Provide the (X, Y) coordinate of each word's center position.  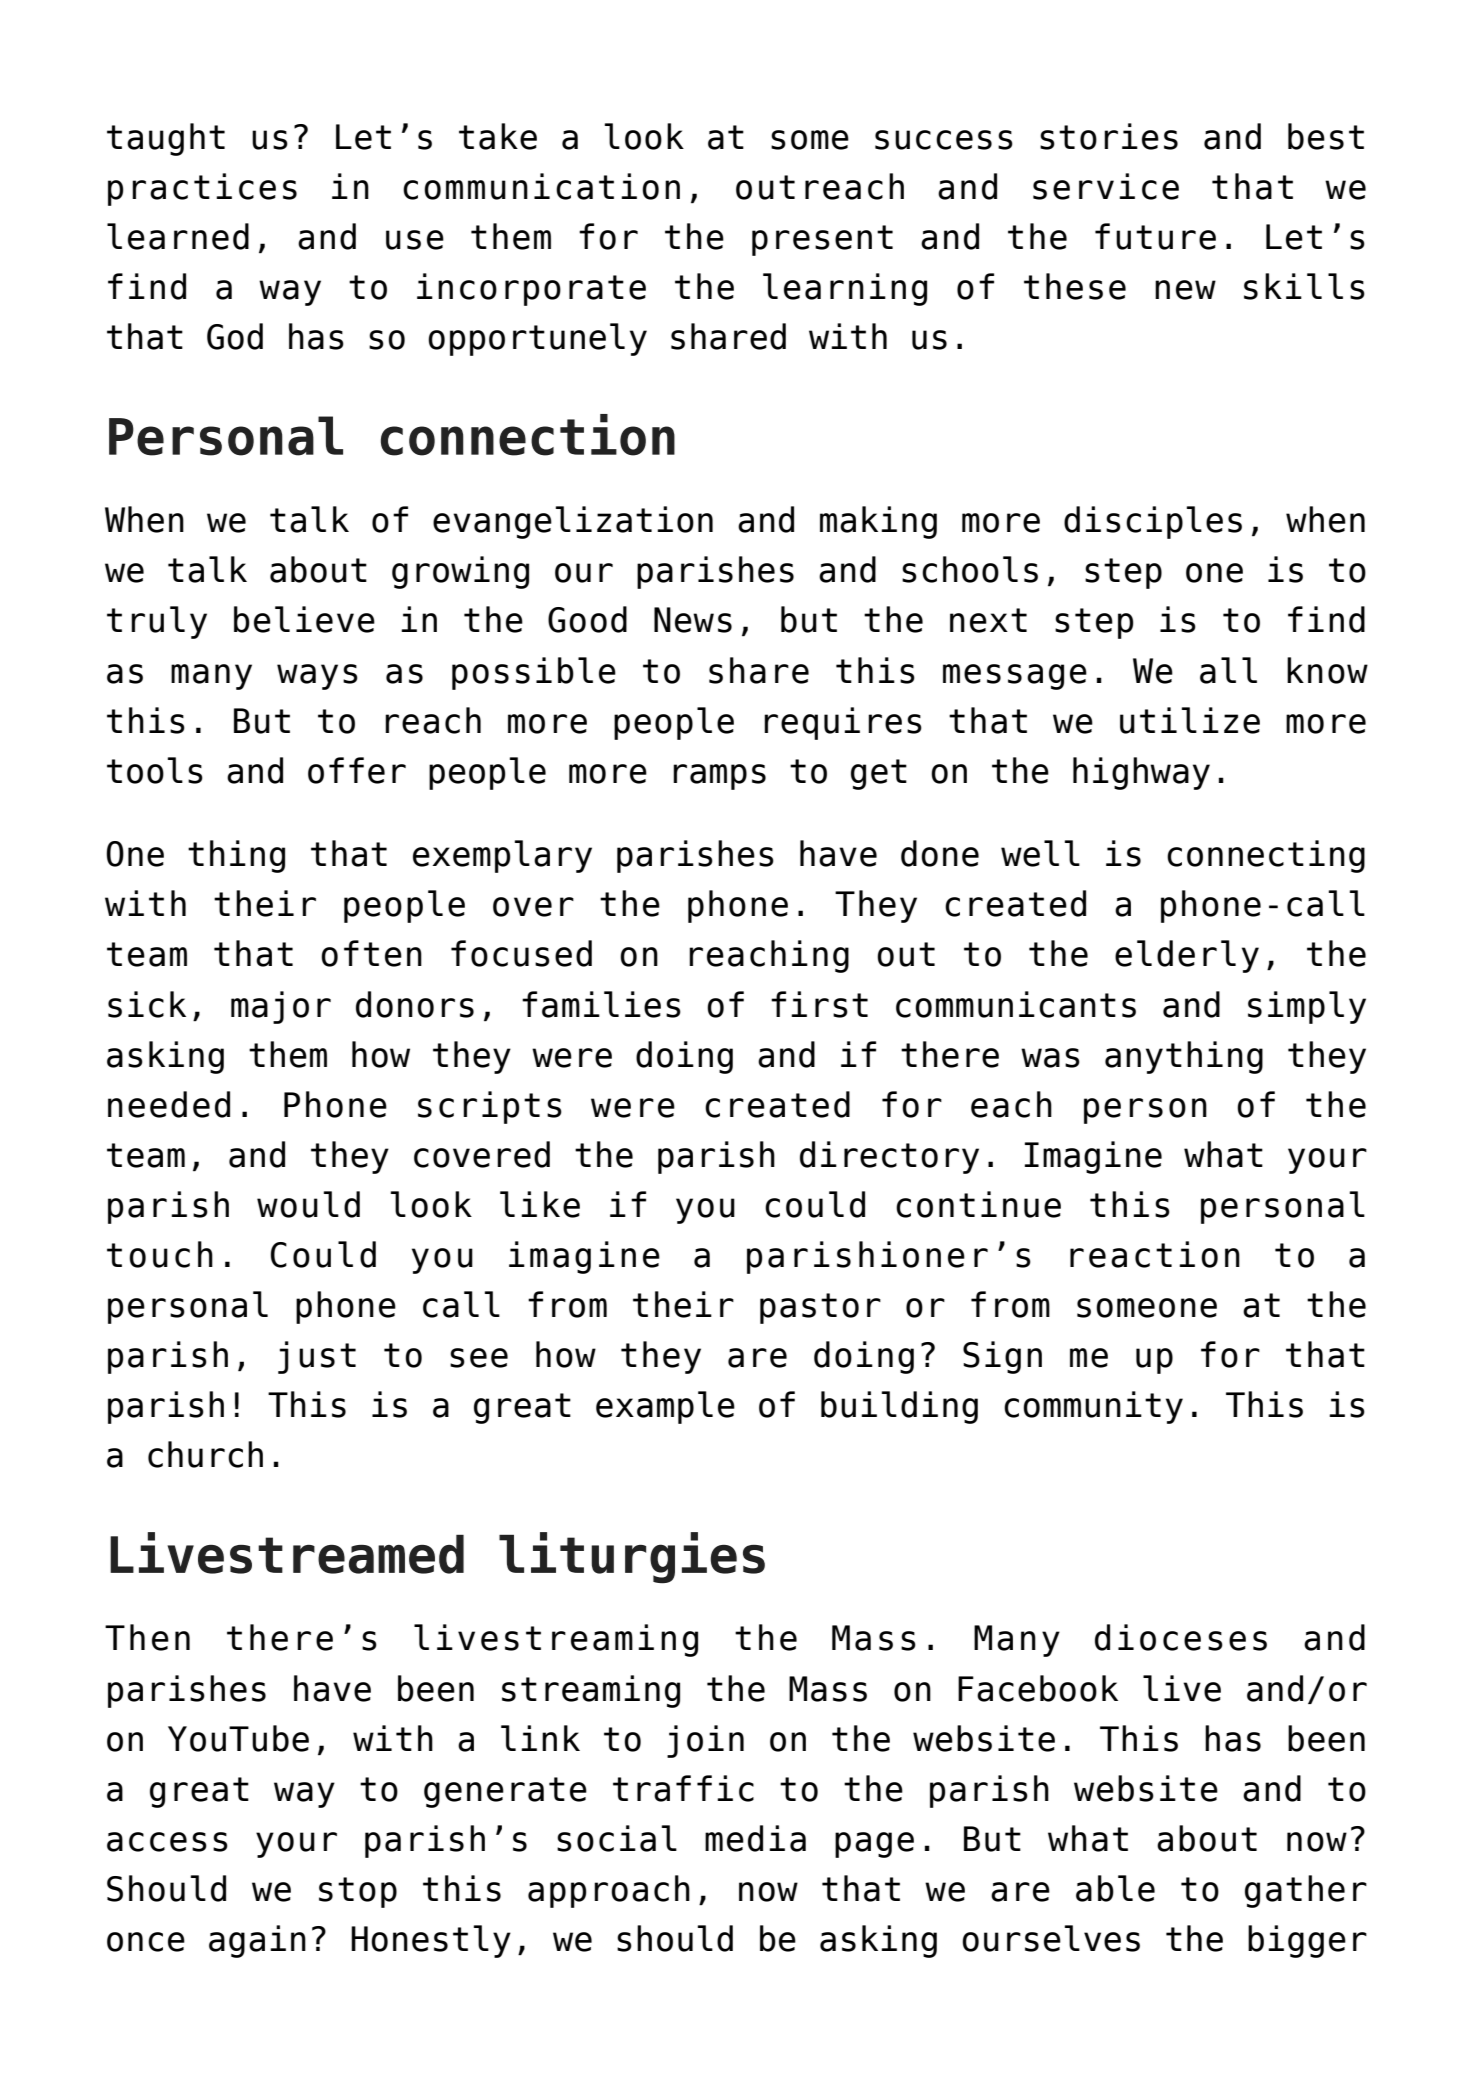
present (822, 240)
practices (202, 189)
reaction (1155, 1254)
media (755, 1838)
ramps (719, 777)
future (1155, 236)
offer (357, 770)
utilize (1190, 720)
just (317, 1357)
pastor (820, 1308)
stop (358, 1892)
